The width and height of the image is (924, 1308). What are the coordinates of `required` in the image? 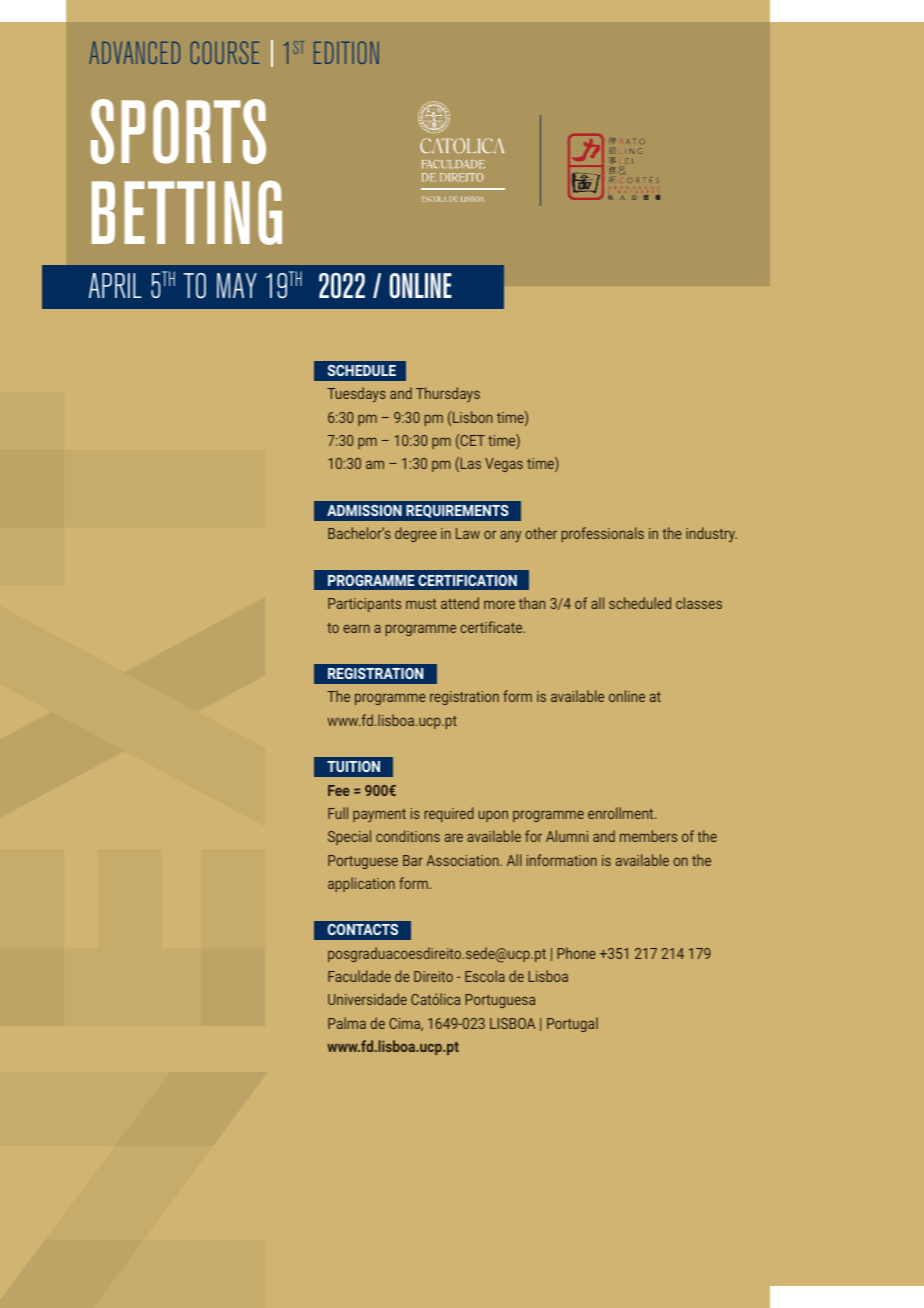 It's located at (449, 814).
